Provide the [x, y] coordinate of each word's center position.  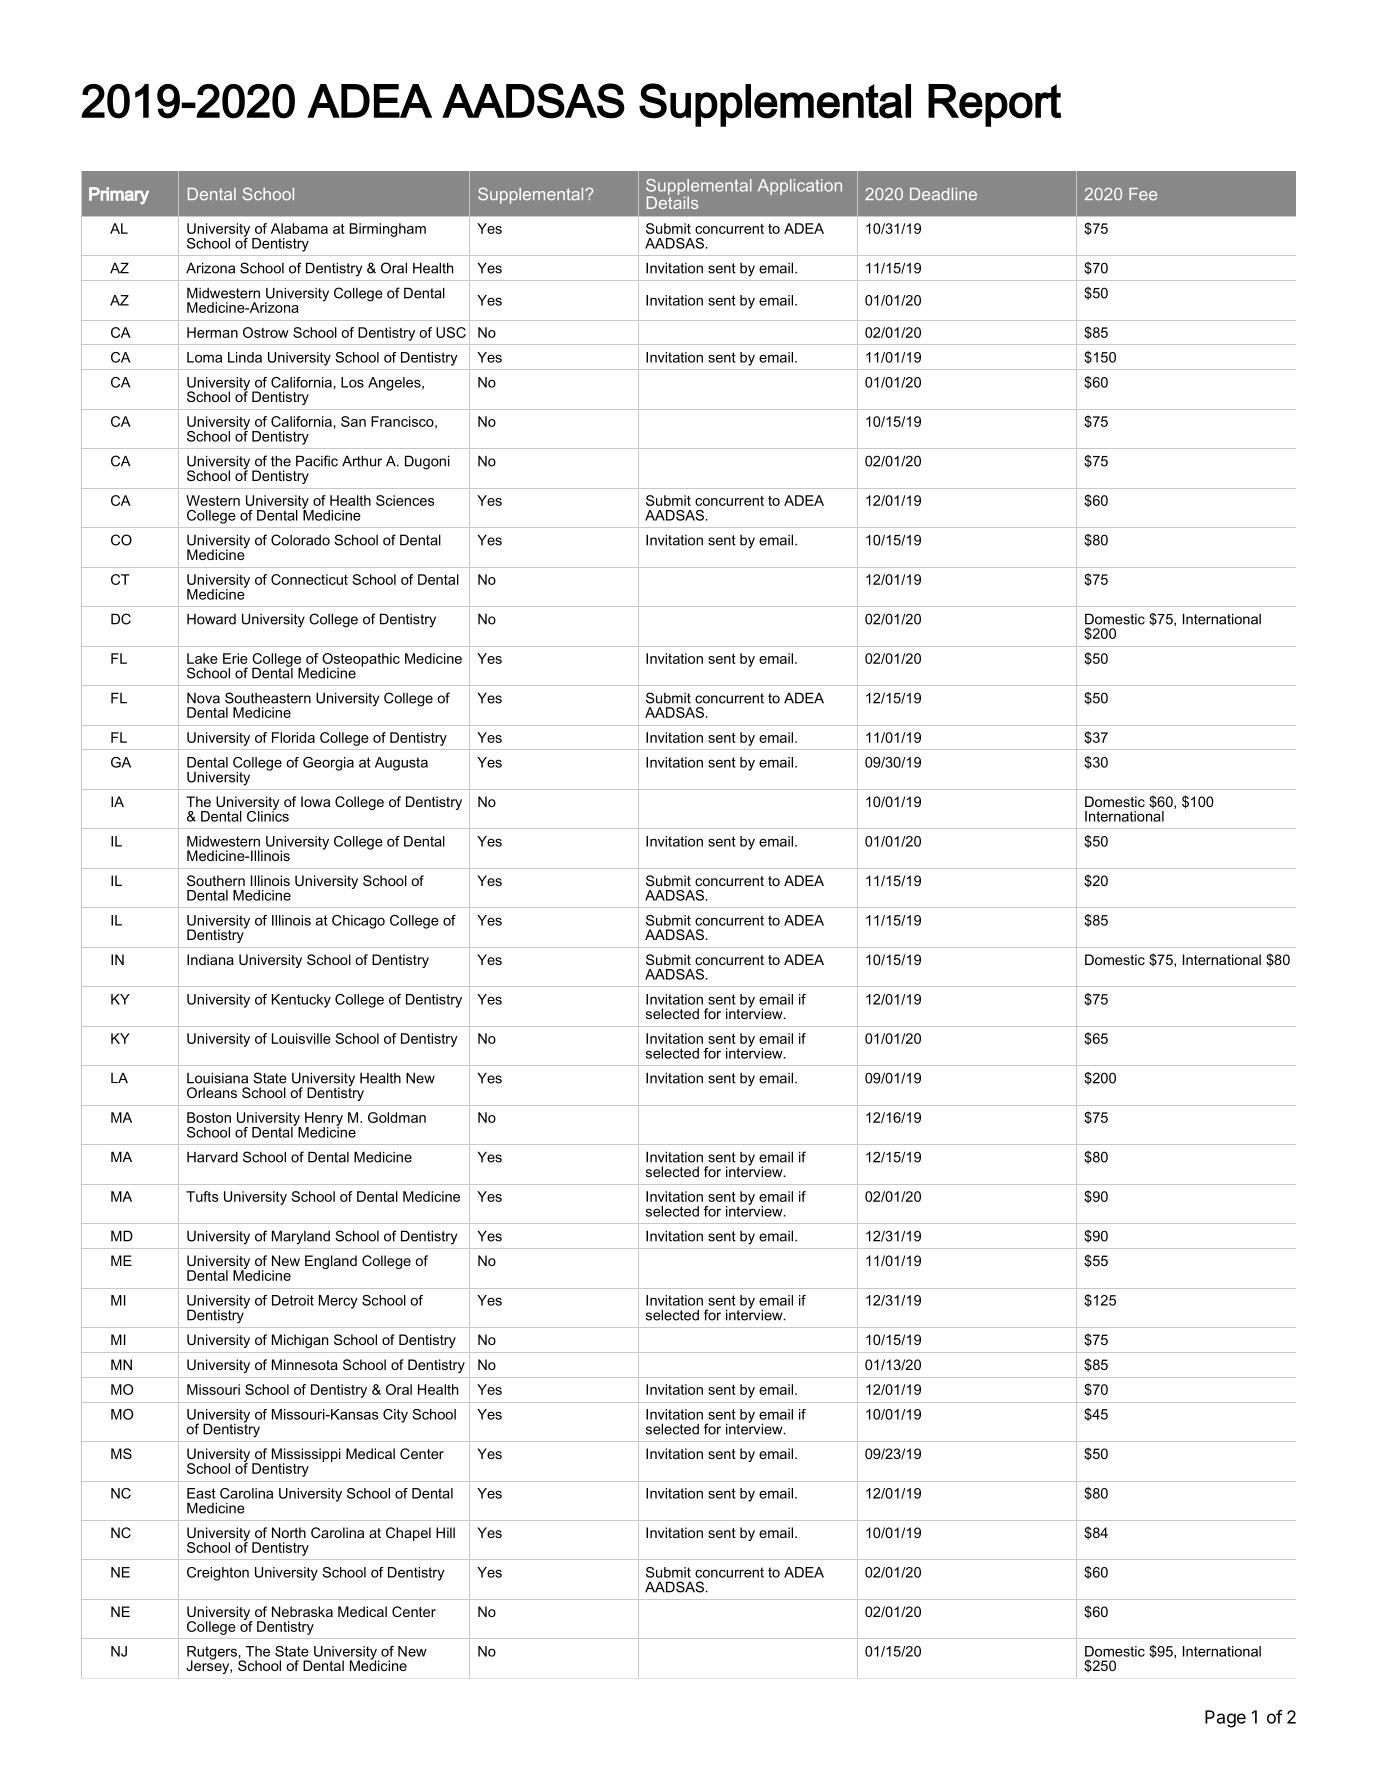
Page [1225, 1719]
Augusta [401, 764]
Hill [445, 1532]
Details [672, 201]
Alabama [299, 228]
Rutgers [212, 1654]
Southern [216, 880]
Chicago [358, 922]
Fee [1143, 194]
